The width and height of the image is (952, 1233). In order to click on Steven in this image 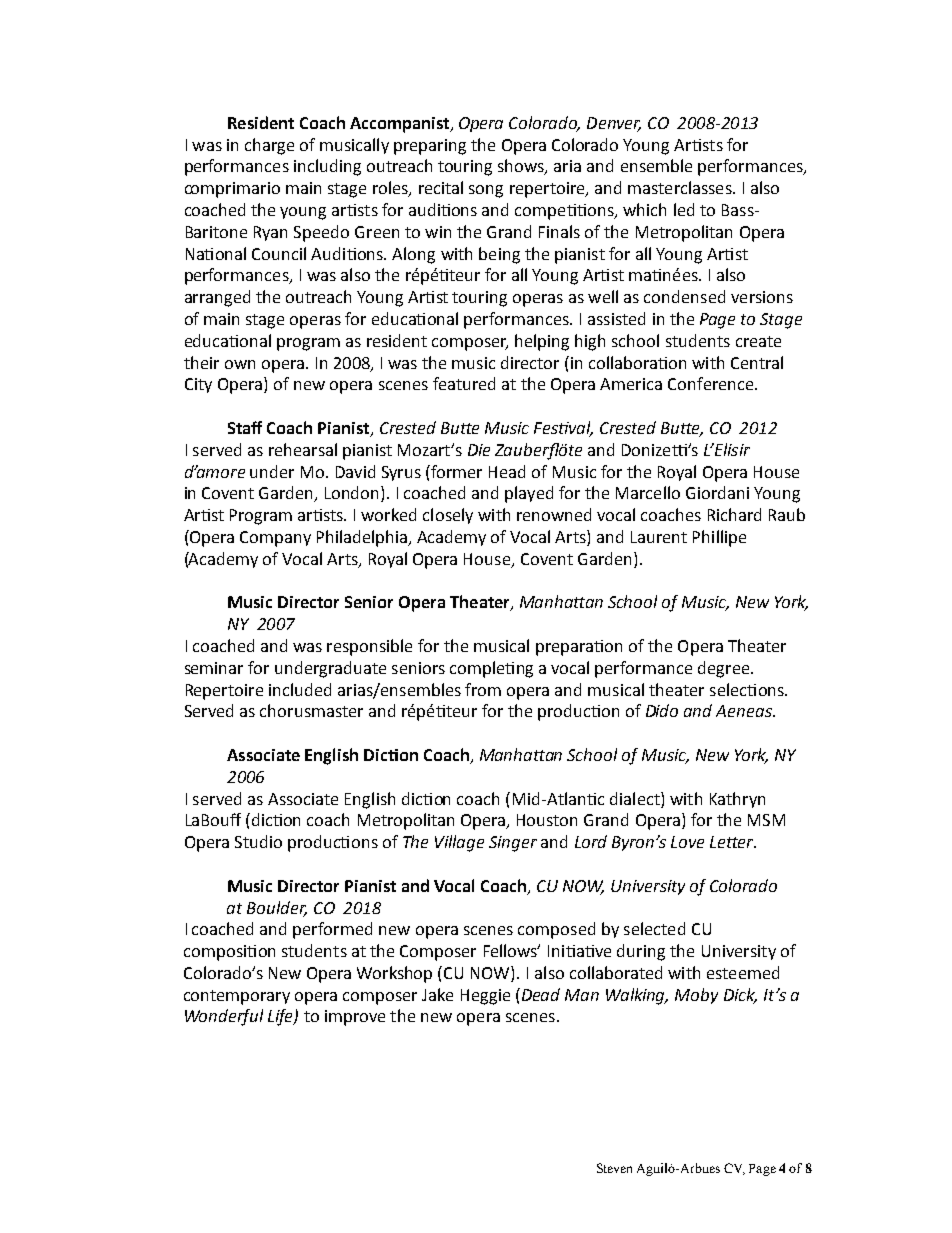, I will do `click(614, 1168)`.
